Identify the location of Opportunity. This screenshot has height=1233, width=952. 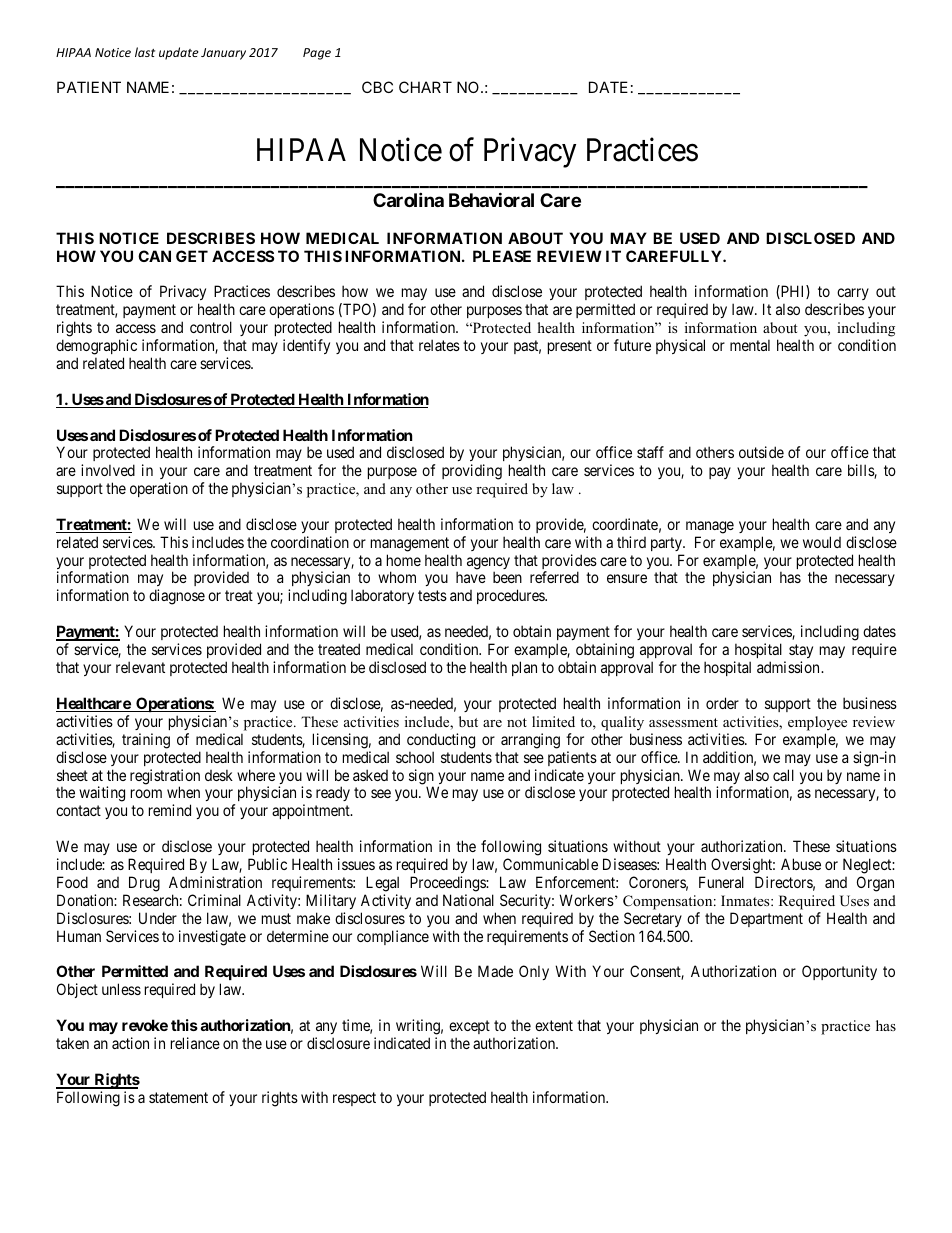
(839, 972).
